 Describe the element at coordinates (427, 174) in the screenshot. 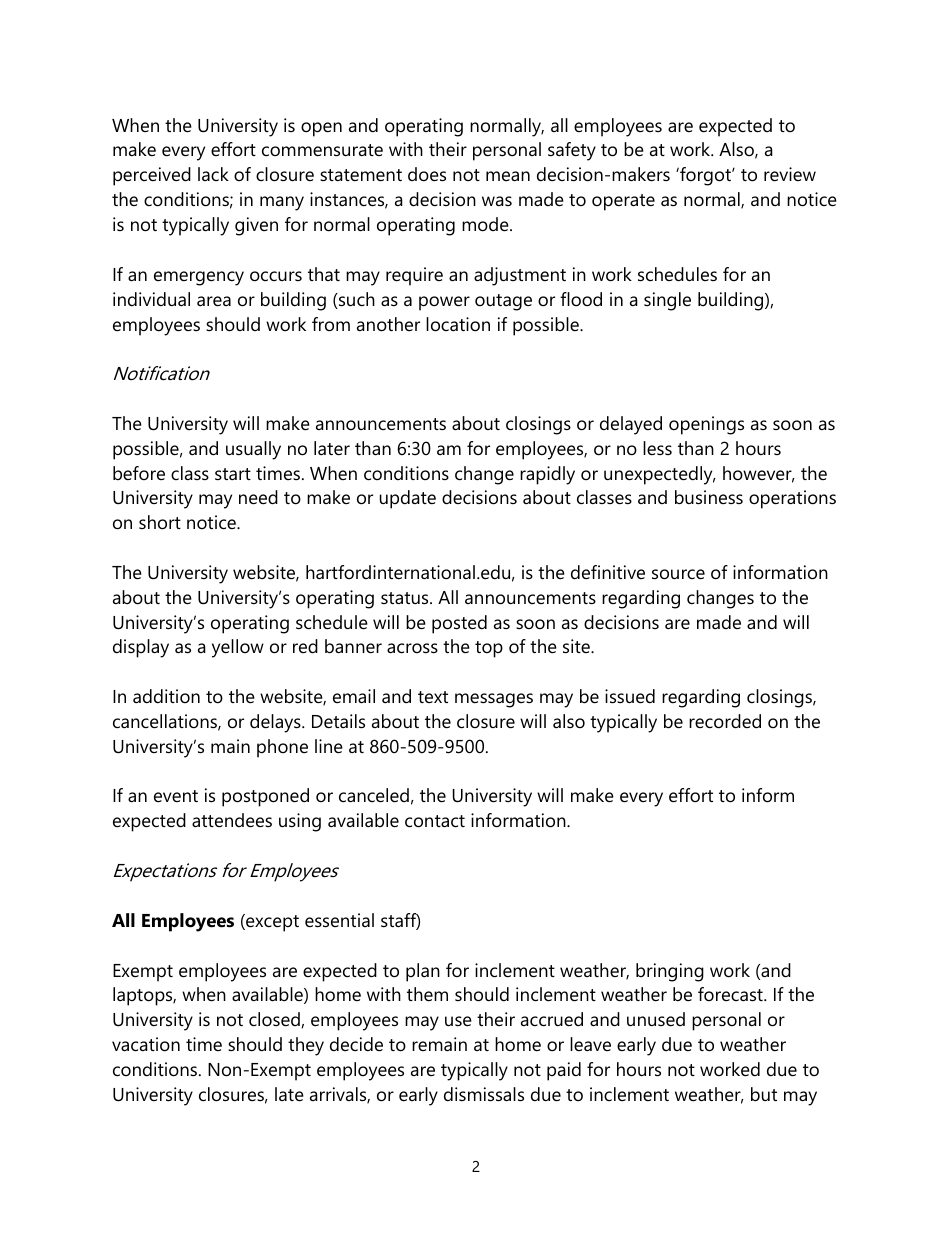

I see `does` at that location.
